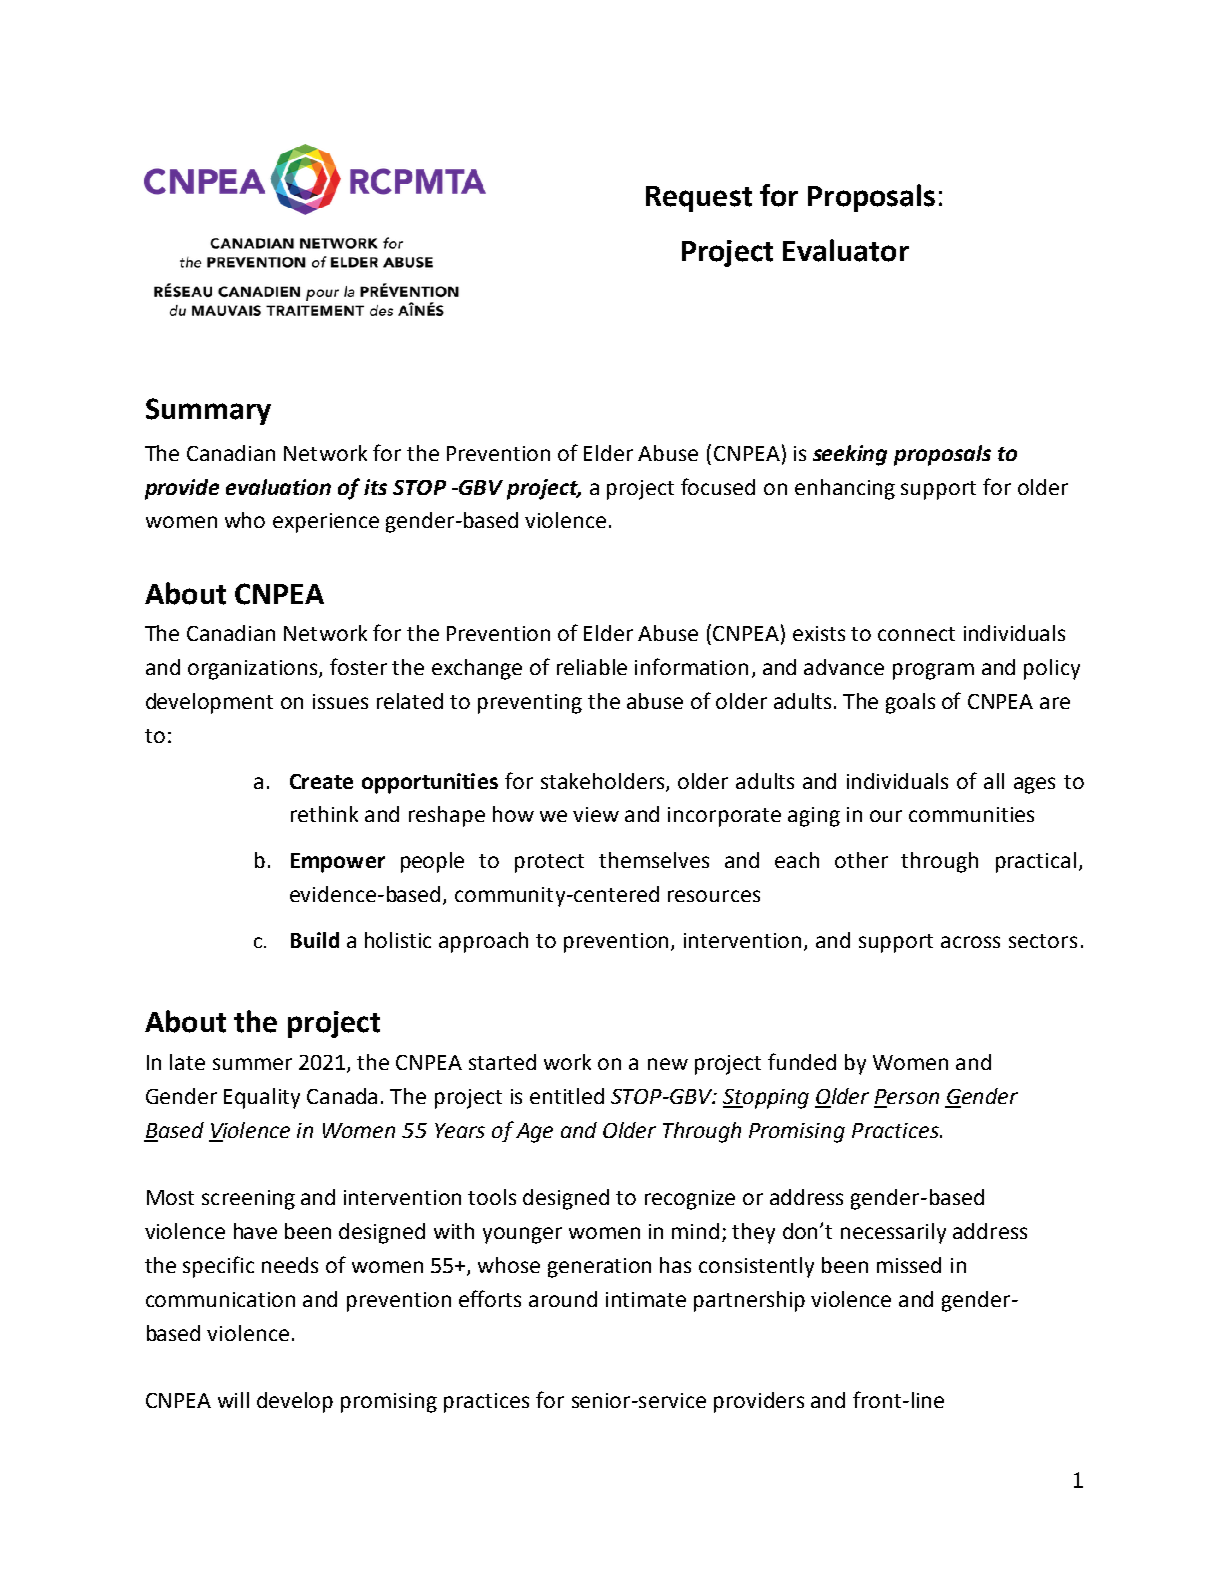  Describe the element at coordinates (699, 199) in the page. I see `Request` at that location.
